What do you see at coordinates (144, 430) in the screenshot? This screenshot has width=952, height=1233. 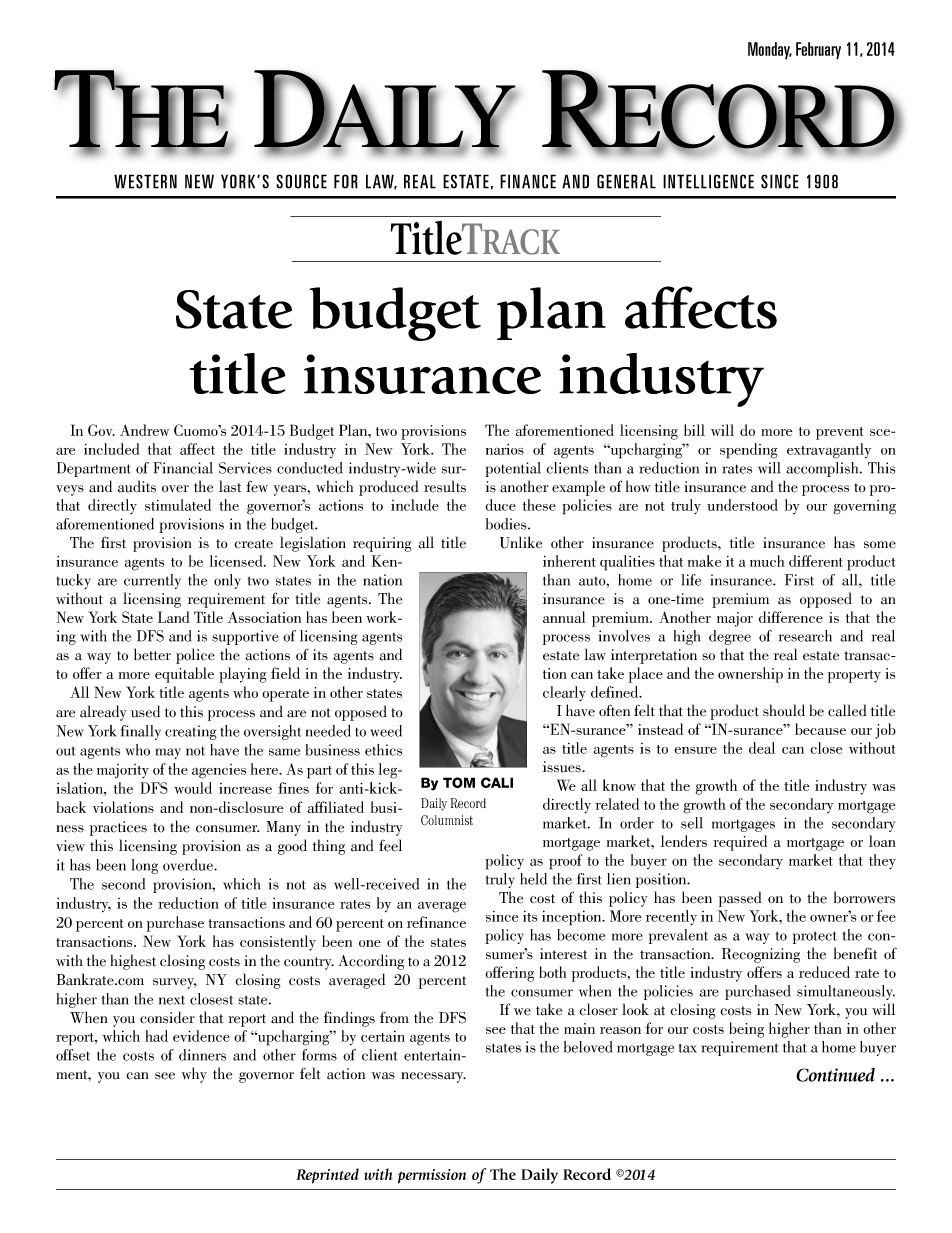 I see `Andrew` at bounding box center [144, 430].
